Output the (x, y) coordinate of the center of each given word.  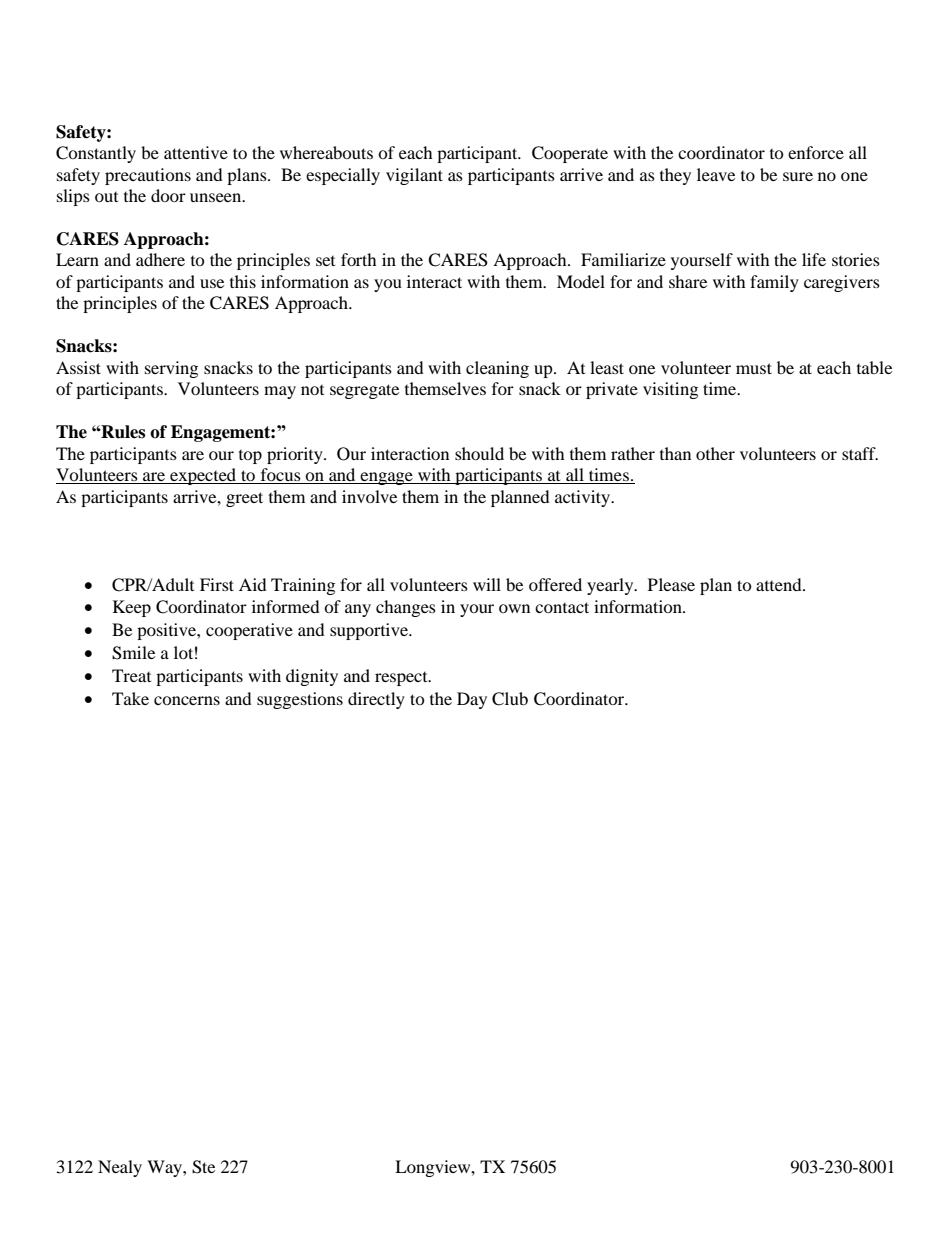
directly (376, 700)
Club (510, 699)
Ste (203, 1167)
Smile (133, 653)
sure (798, 176)
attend (780, 584)
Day (472, 700)
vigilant (414, 176)
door (168, 195)
